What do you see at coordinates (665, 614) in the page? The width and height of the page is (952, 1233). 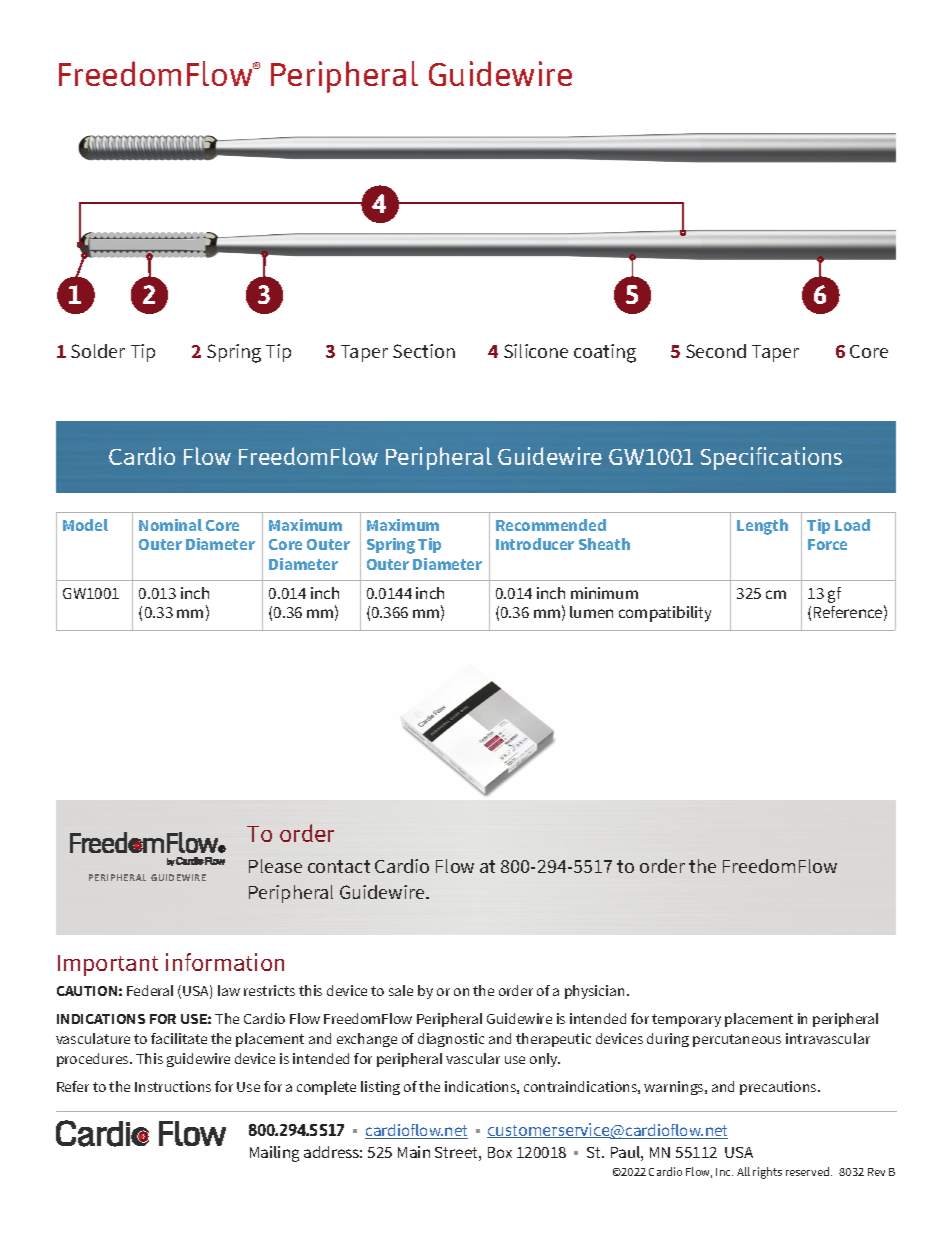 I see `compatibility` at bounding box center [665, 614].
